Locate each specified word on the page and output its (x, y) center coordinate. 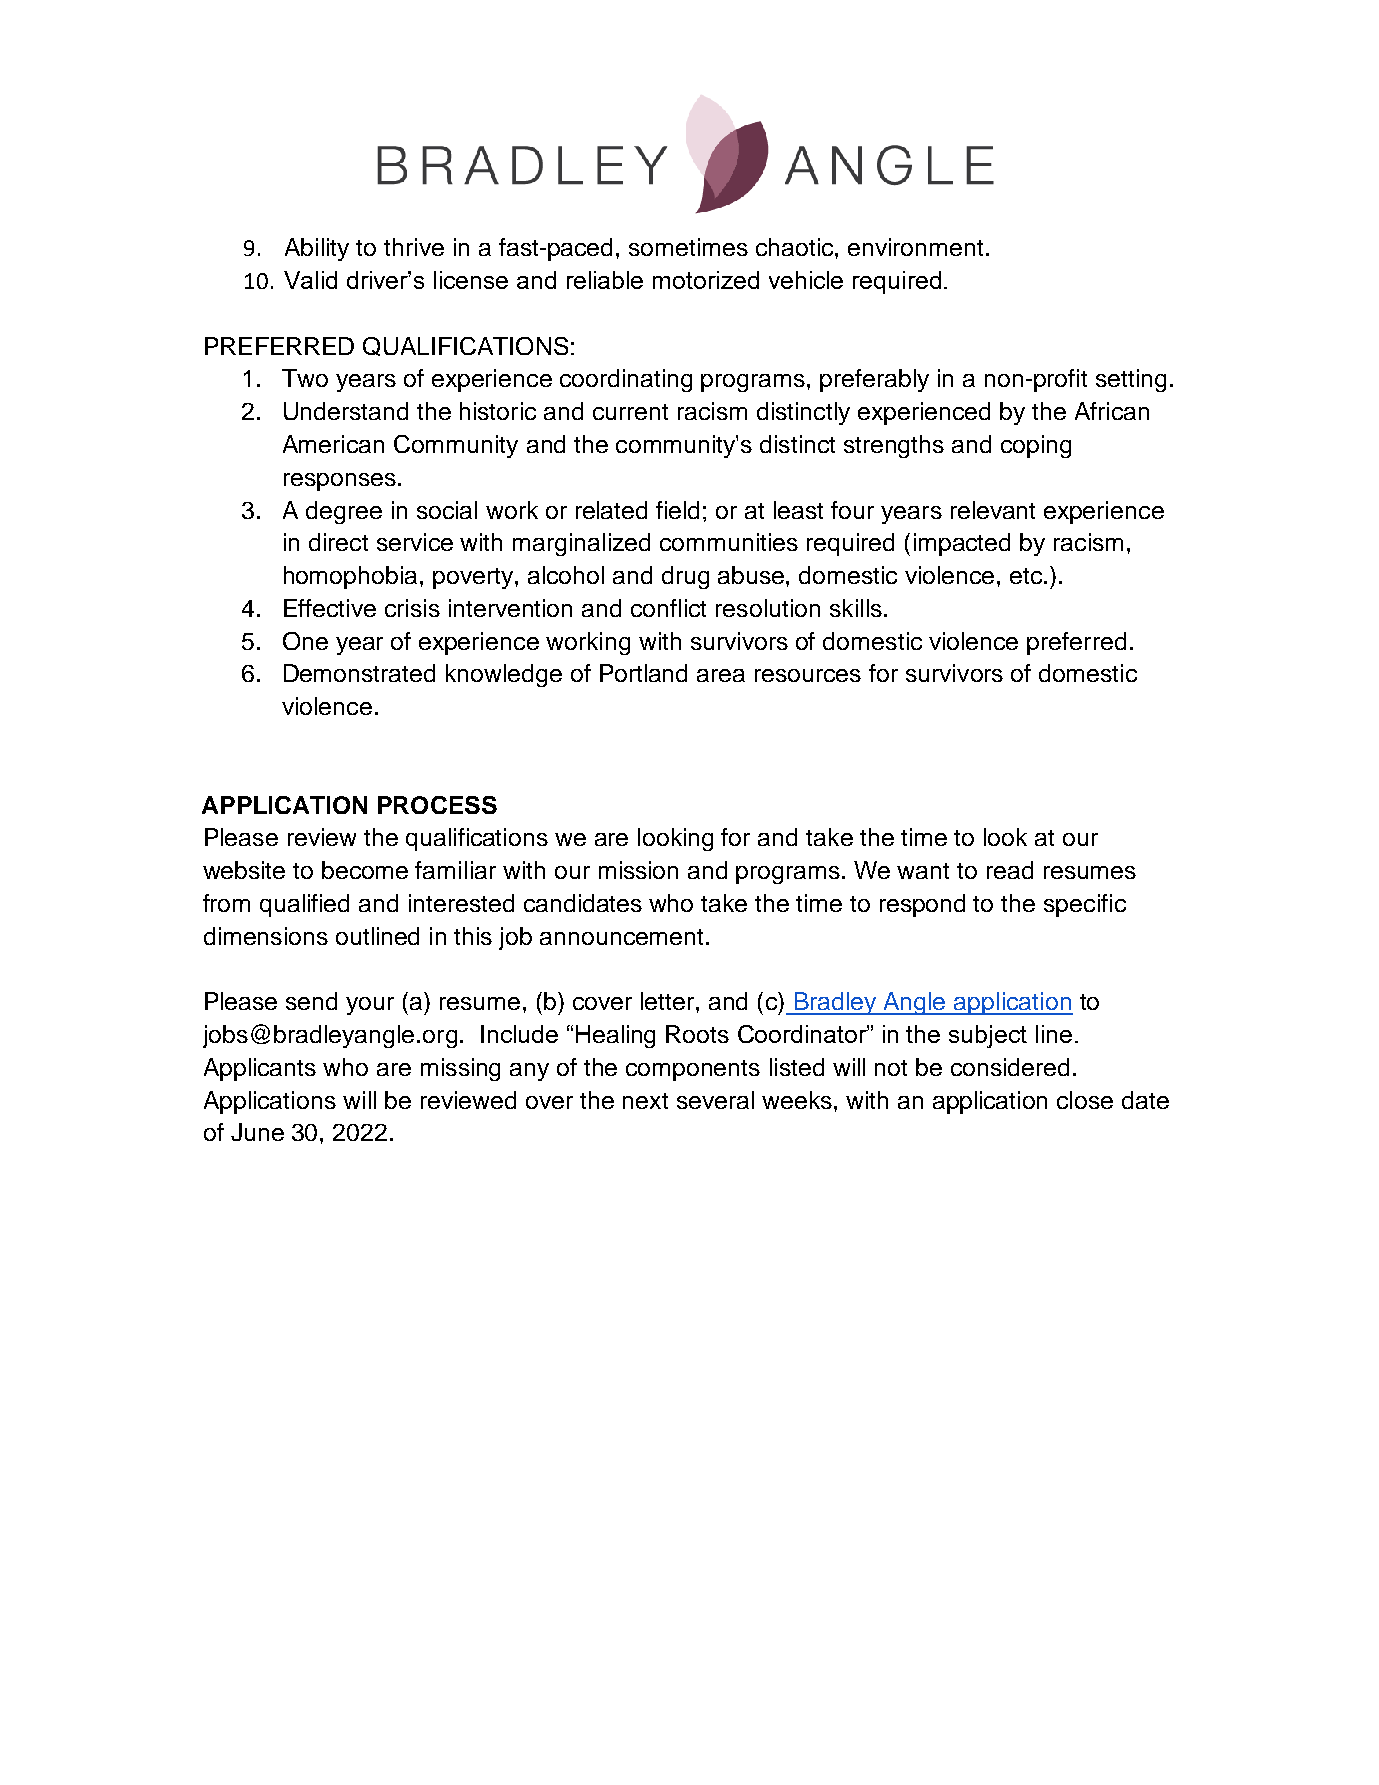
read (1010, 870)
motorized (706, 280)
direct (338, 542)
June (257, 1132)
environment (915, 247)
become (365, 870)
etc (1027, 576)
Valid (310, 280)
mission (638, 870)
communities (729, 542)
